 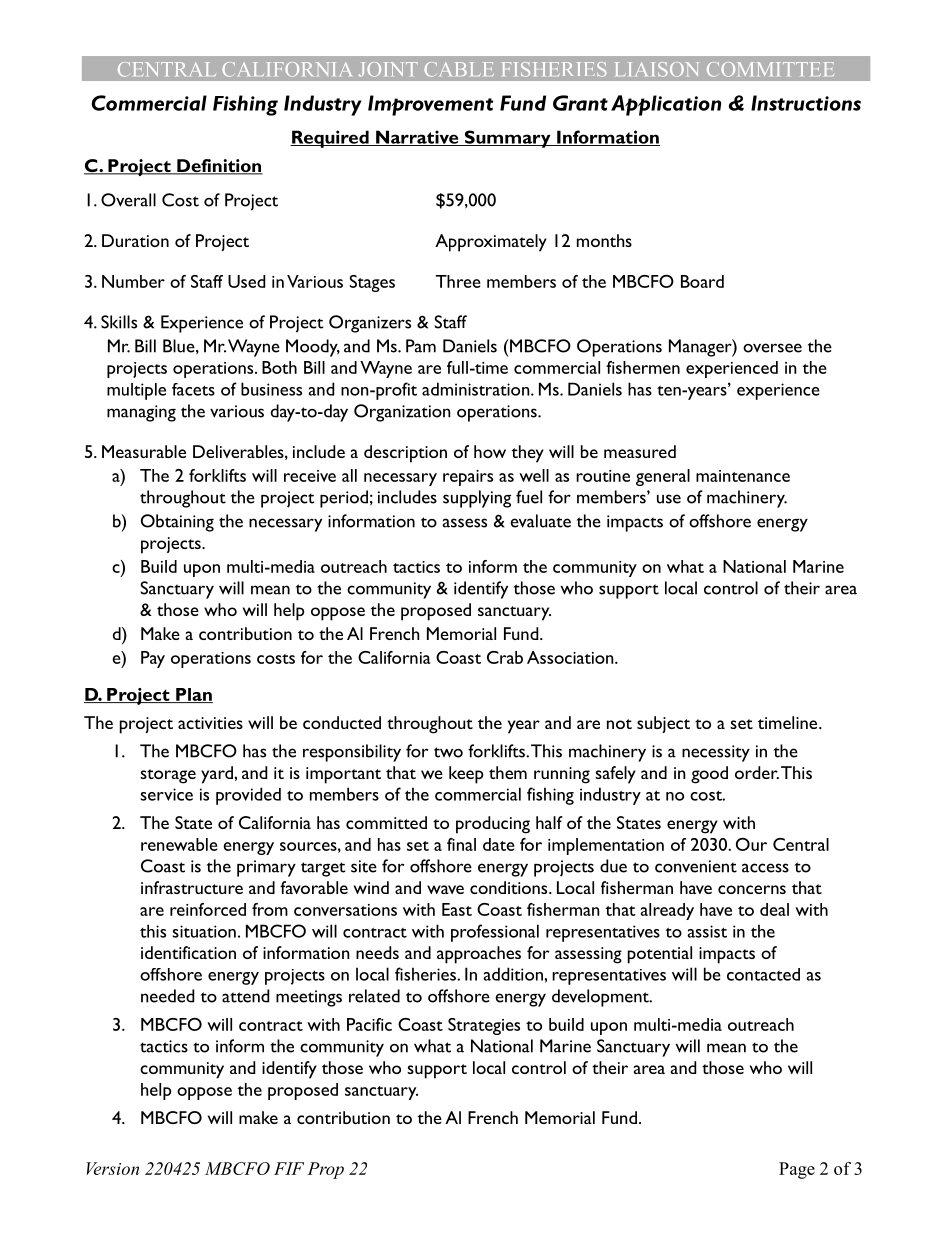 I want to click on oversee, so click(x=772, y=348).
